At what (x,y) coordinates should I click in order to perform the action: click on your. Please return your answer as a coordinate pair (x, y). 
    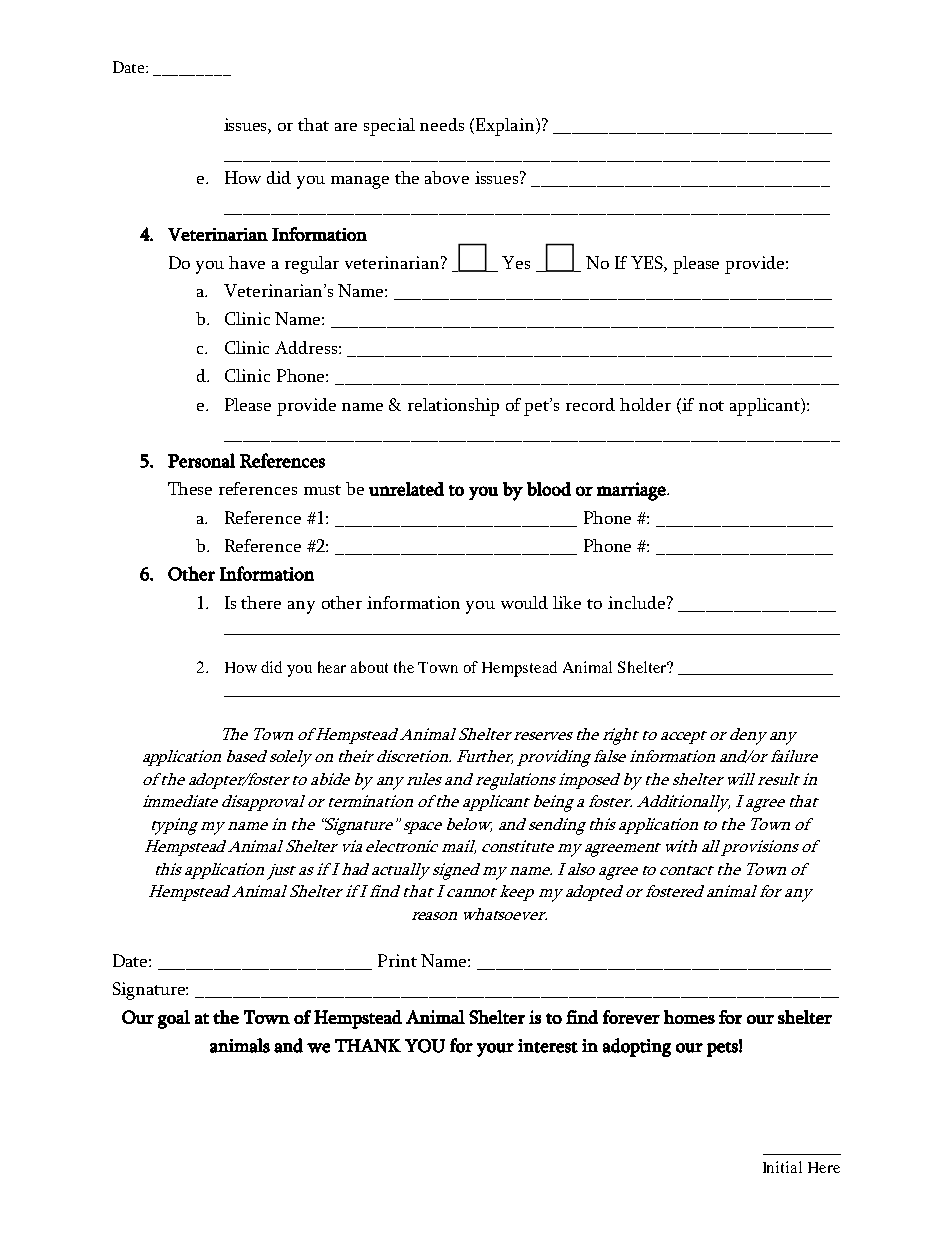
    Looking at the image, I should click on (495, 1050).
